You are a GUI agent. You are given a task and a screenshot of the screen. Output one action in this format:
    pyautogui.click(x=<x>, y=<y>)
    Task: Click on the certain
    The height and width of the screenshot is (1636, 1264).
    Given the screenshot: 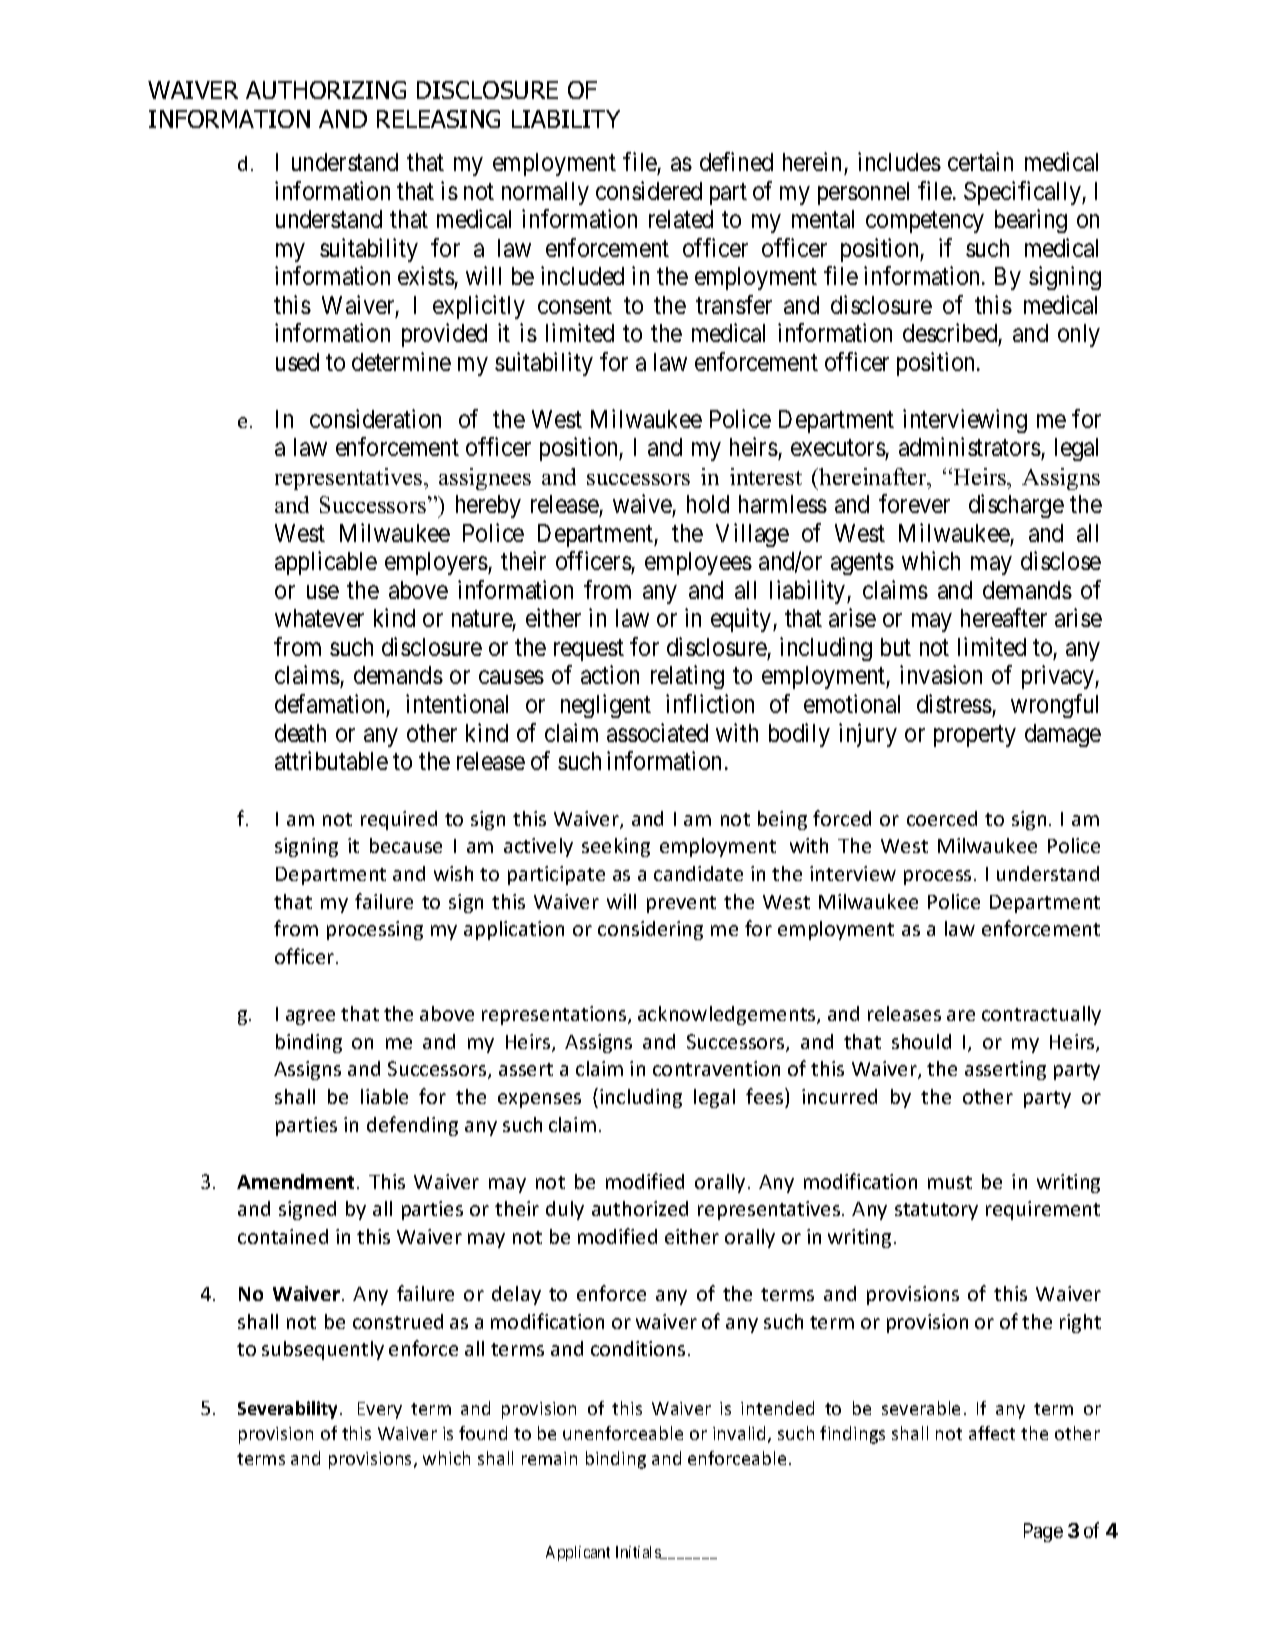 What is the action you would take?
    pyautogui.click(x=980, y=161)
